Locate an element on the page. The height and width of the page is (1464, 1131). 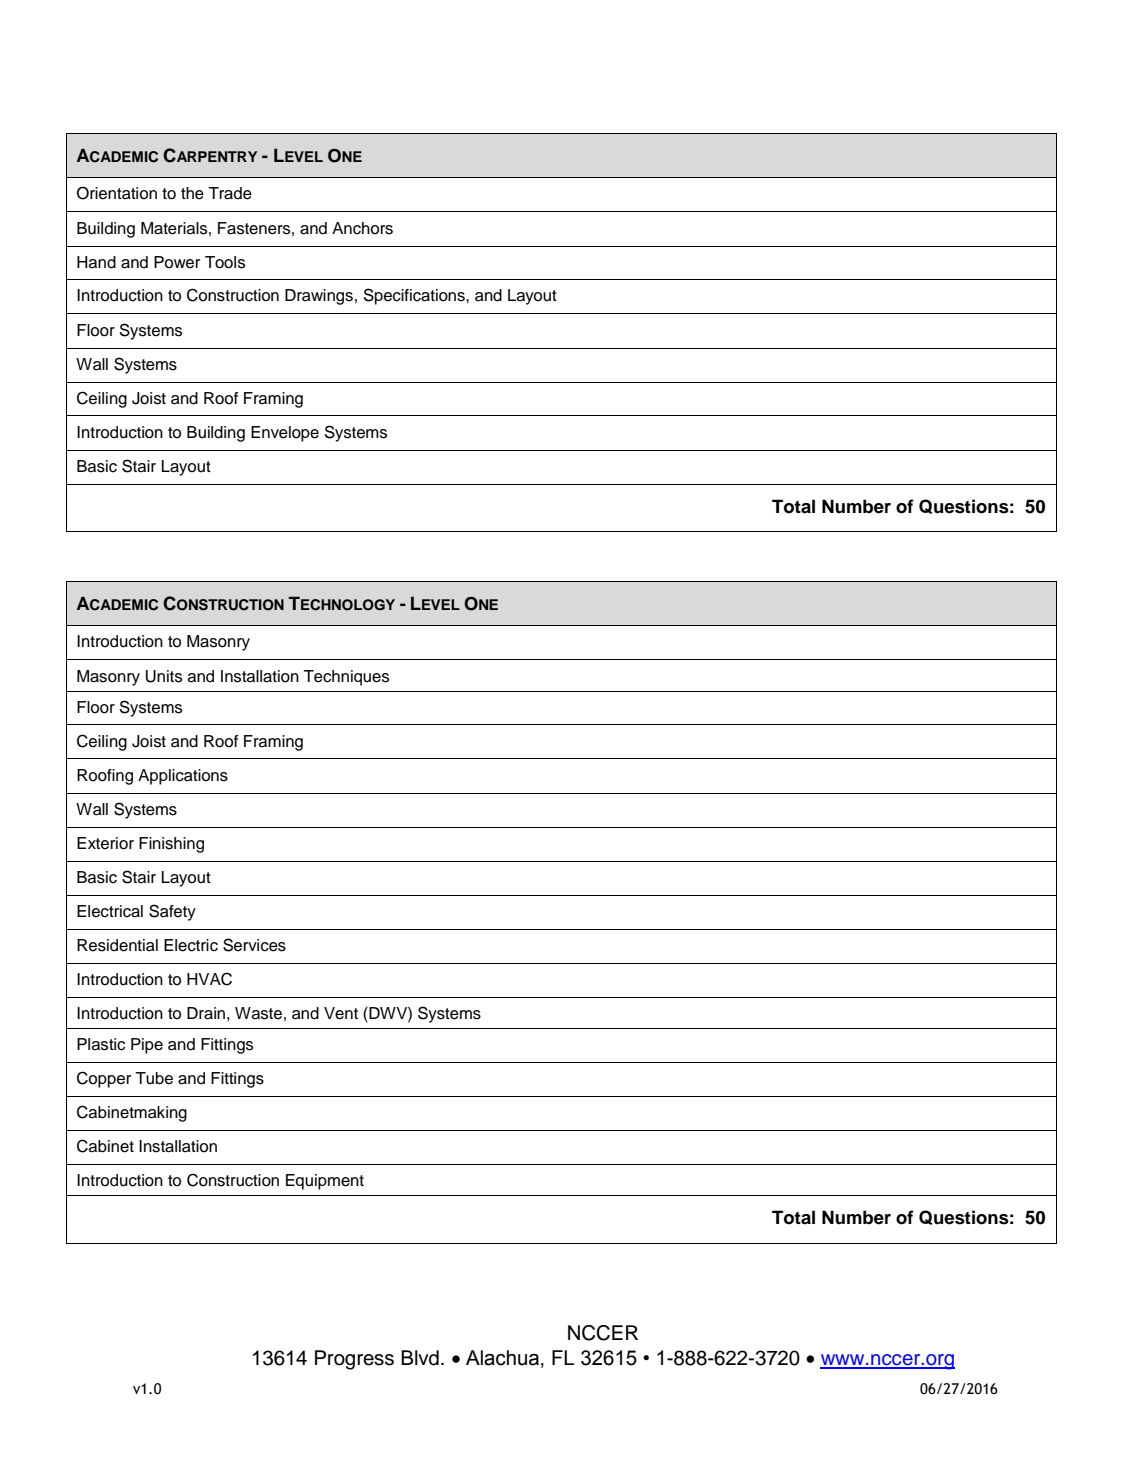
Progress is located at coordinates (354, 1360).
